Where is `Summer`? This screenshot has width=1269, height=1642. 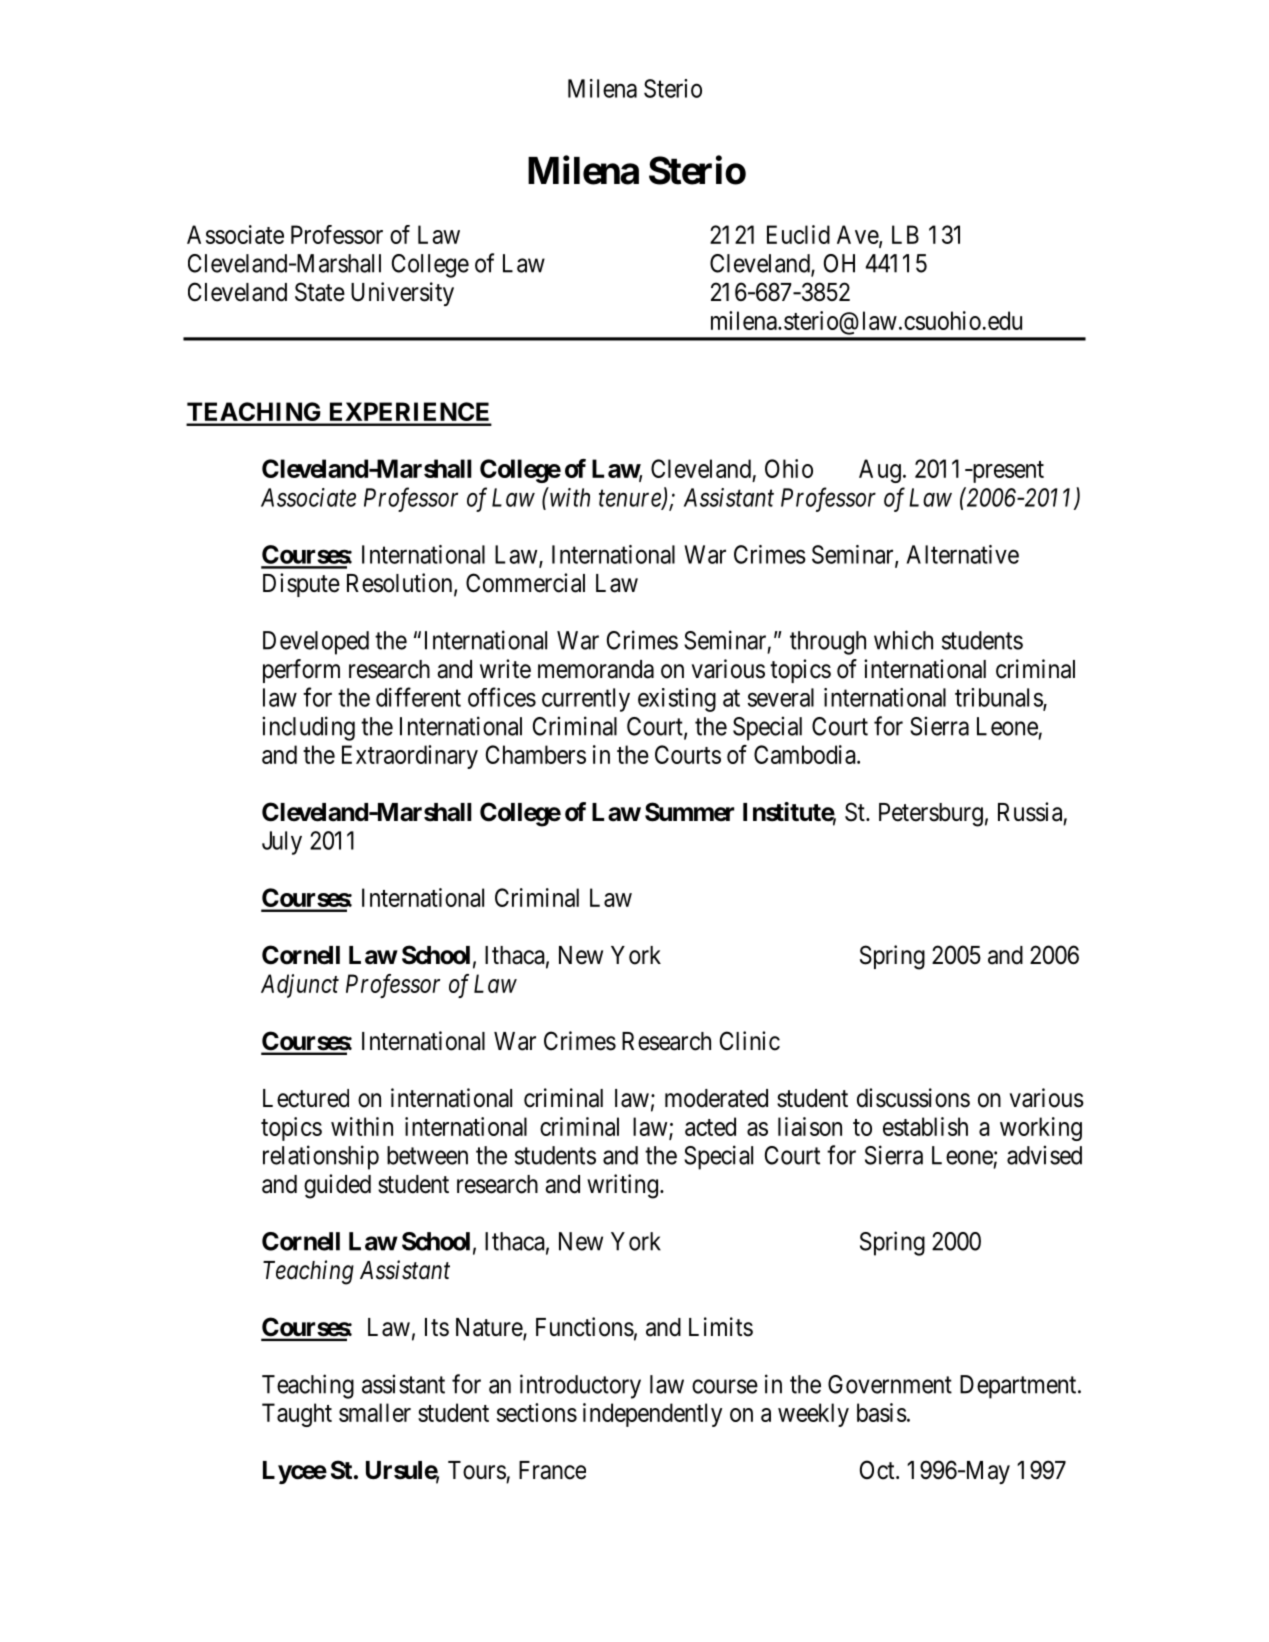
Summer is located at coordinates (689, 812).
